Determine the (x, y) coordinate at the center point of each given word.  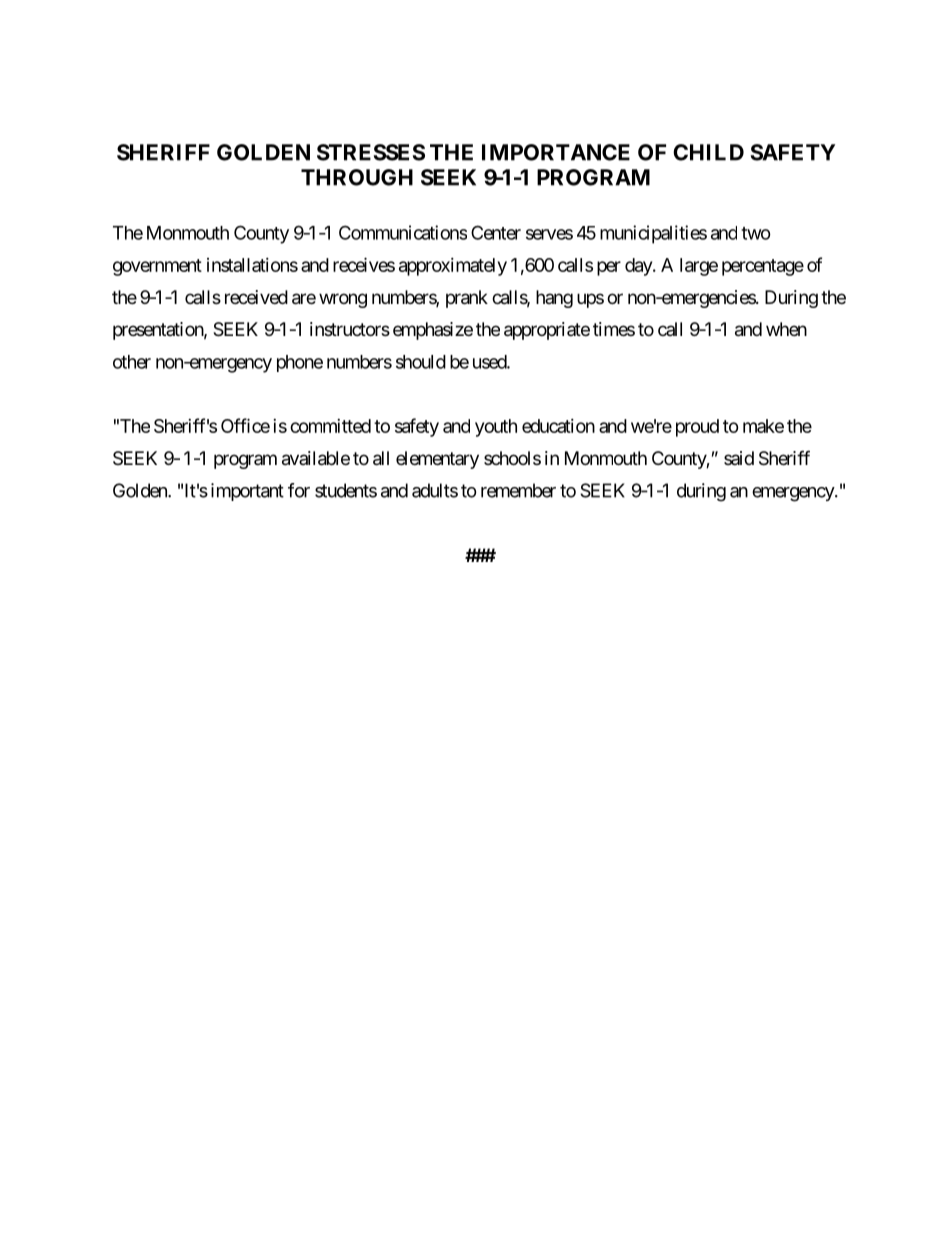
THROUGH (357, 177)
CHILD (708, 152)
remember (518, 490)
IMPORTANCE (556, 152)
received (256, 297)
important (247, 492)
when (786, 329)
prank (467, 299)
